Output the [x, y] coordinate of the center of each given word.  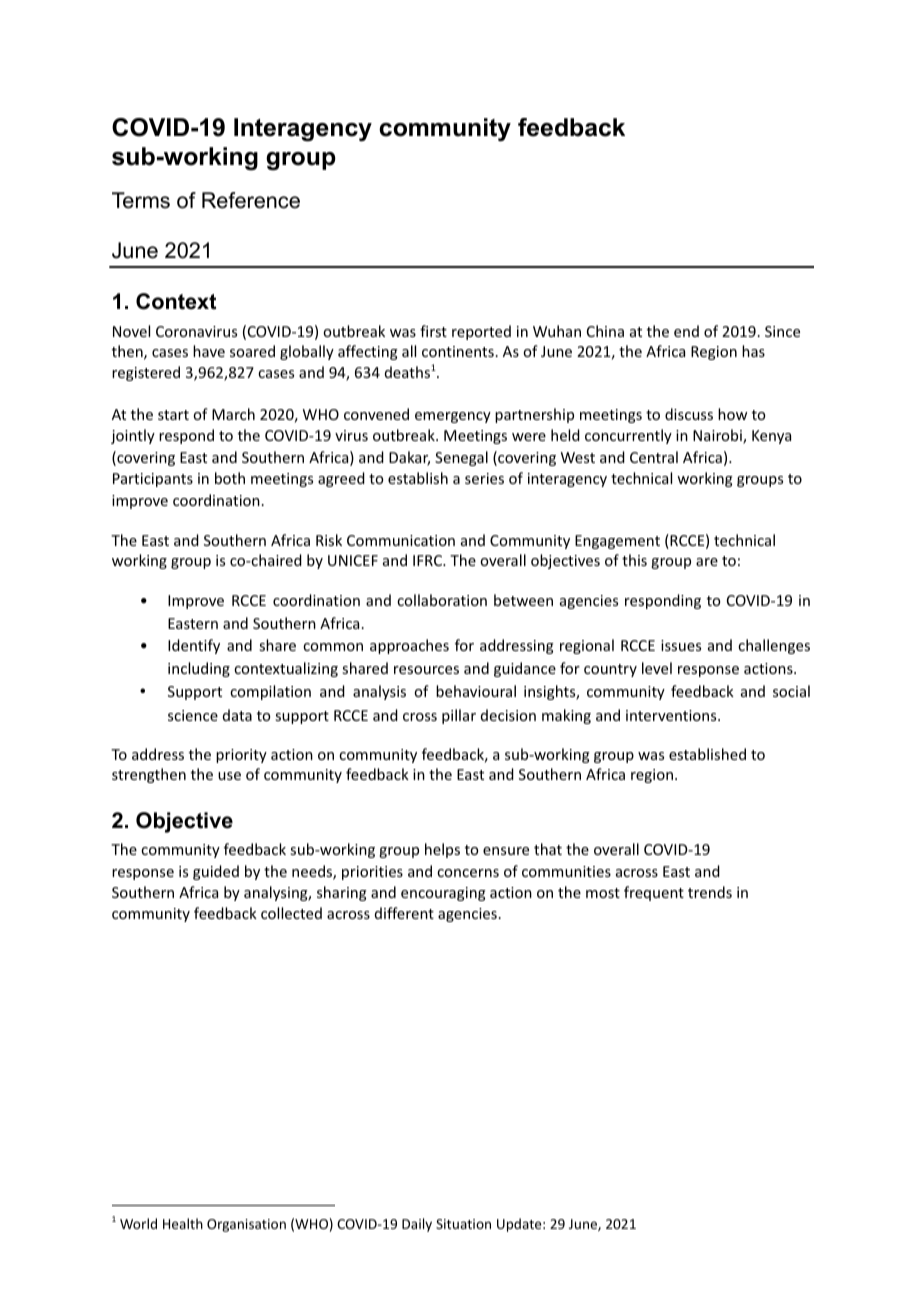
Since [782, 331]
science [193, 715]
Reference [251, 200]
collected [291, 913]
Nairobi [718, 436]
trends [710, 892]
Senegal [461, 458]
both [230, 478]
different [404, 913]
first [433, 331]
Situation [463, 1224]
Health [183, 1223]
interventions [672, 715]
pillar [459, 716]
